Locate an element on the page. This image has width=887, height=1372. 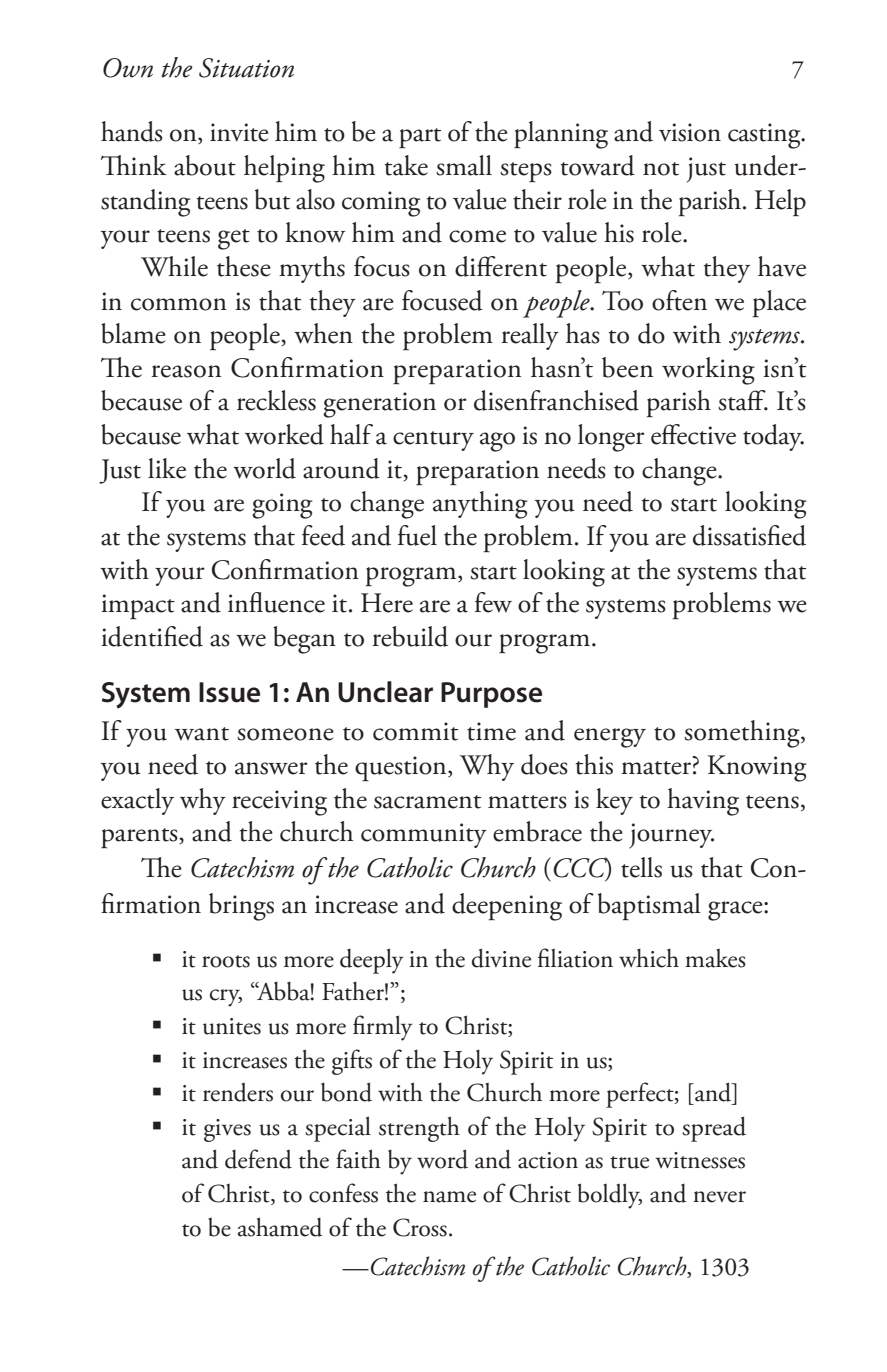
reason is located at coordinates (186, 371).
